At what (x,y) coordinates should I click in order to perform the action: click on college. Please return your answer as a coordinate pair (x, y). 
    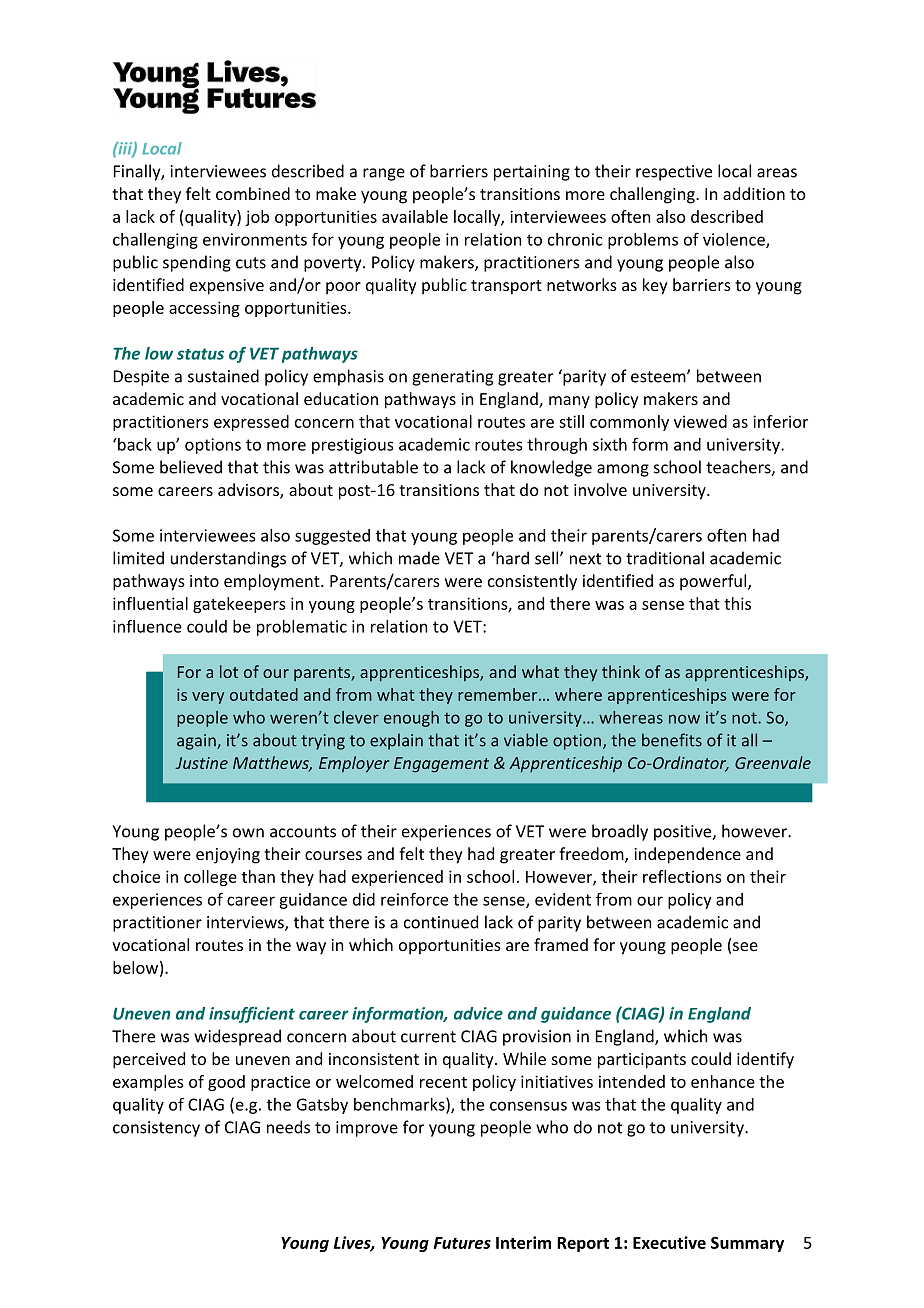
    Looking at the image, I should click on (210, 878).
